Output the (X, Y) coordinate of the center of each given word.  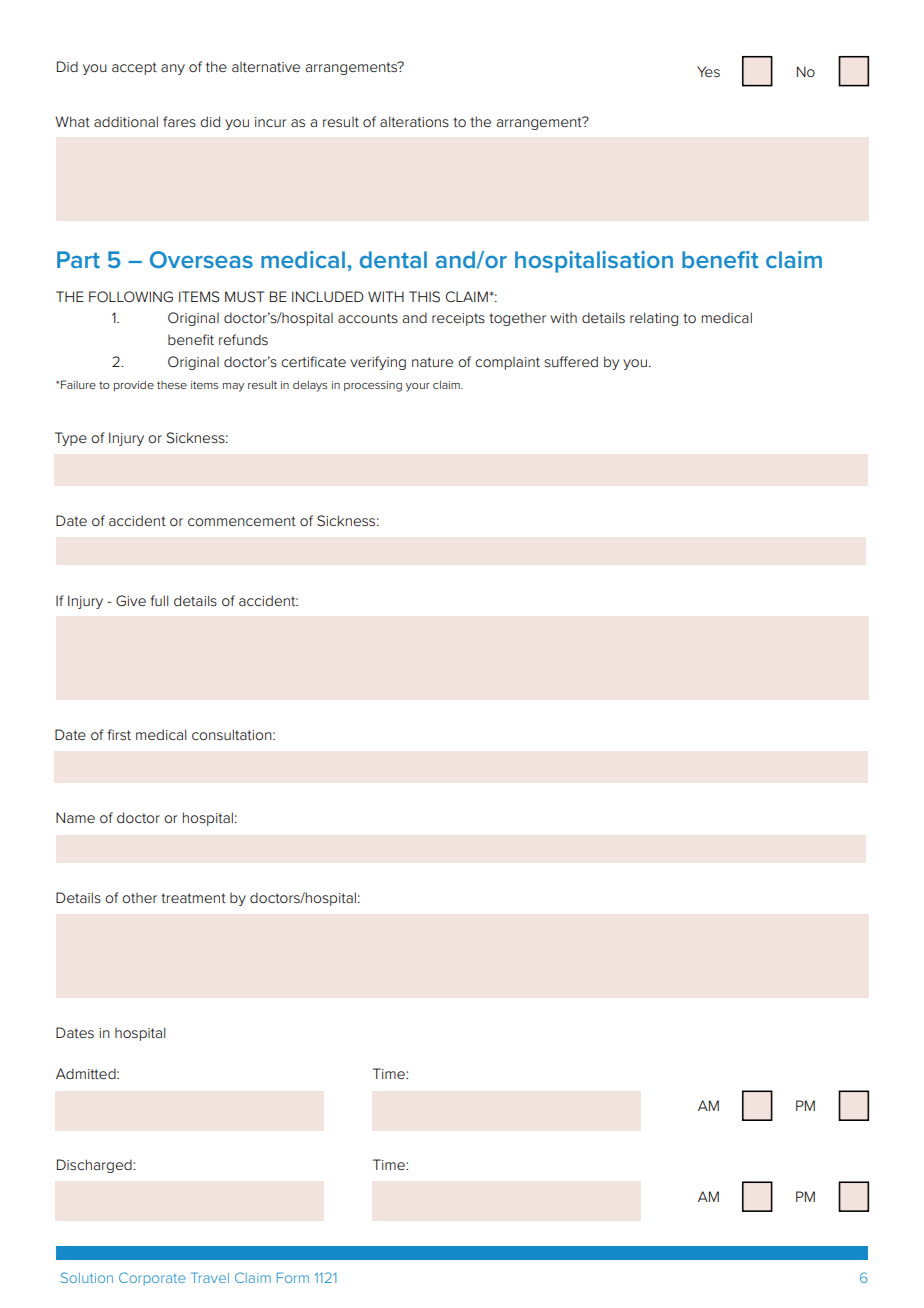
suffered (571, 361)
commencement (242, 521)
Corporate (152, 1279)
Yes (708, 71)
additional (126, 121)
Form (293, 1277)
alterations (414, 121)
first (119, 734)
